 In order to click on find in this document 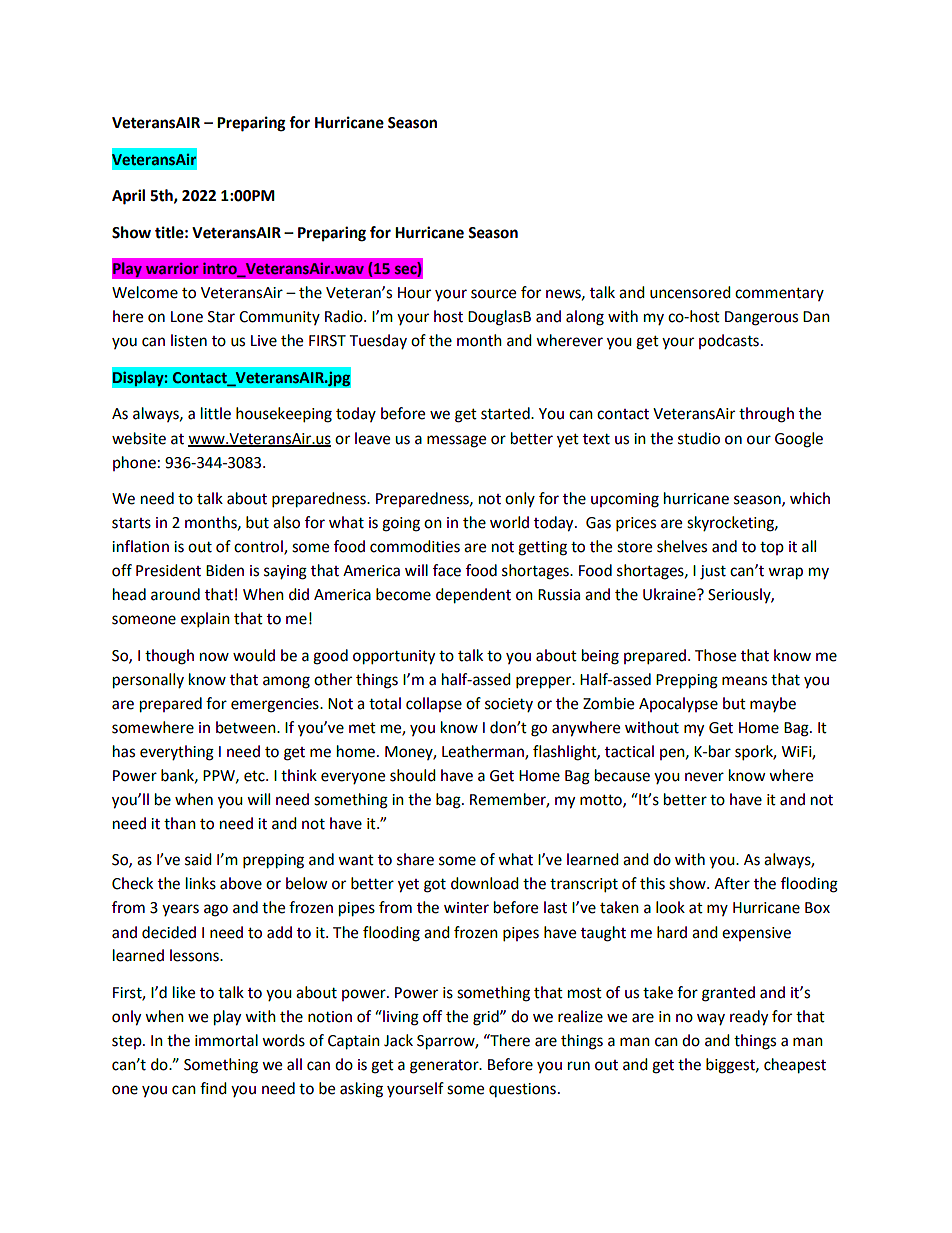, I will do `click(213, 1088)`.
